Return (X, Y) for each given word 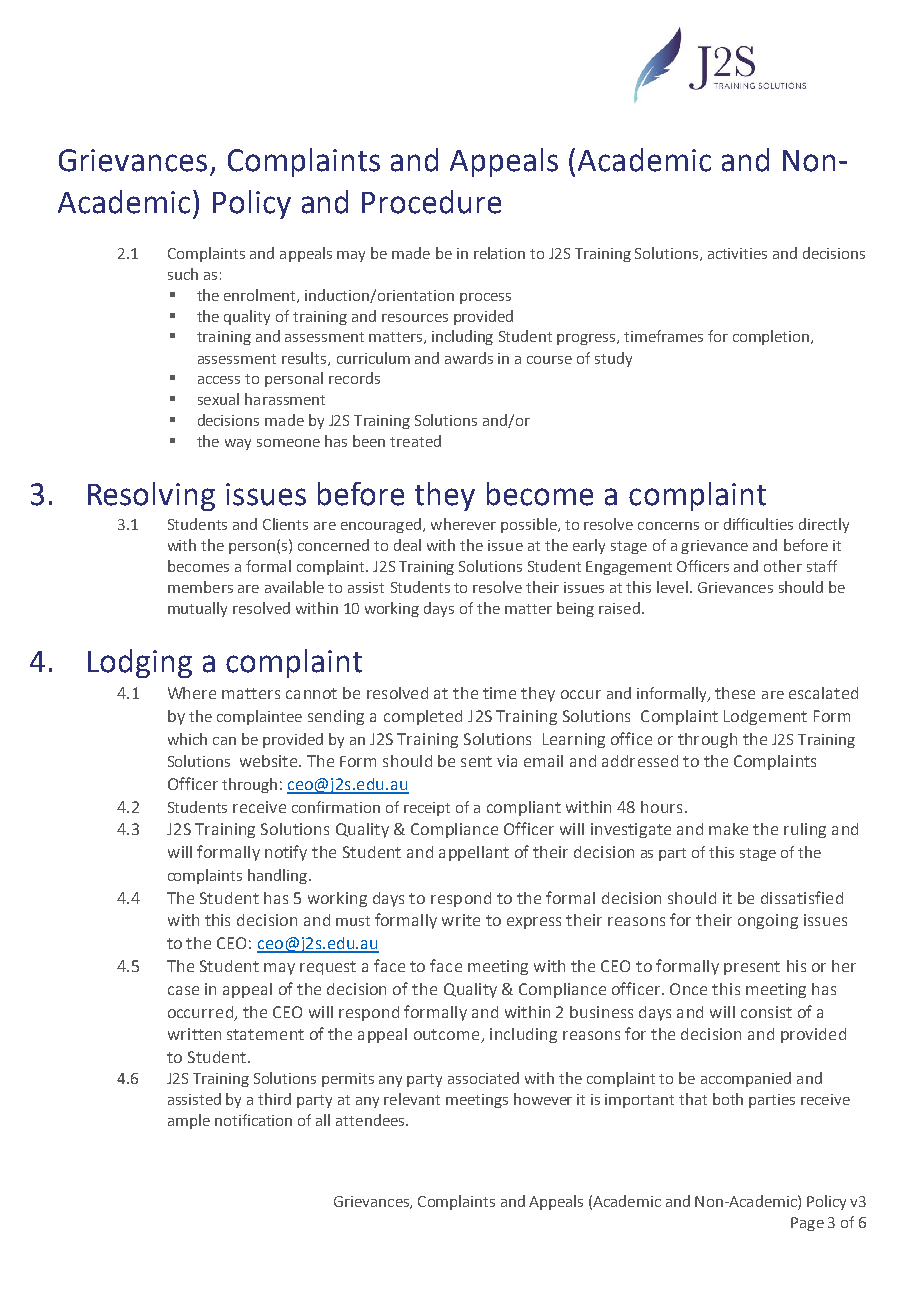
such (183, 274)
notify (286, 853)
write (461, 920)
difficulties (758, 524)
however (543, 1099)
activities (737, 253)
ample (189, 1121)
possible (530, 525)
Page (807, 1224)
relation (499, 253)
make (728, 829)
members (200, 587)
